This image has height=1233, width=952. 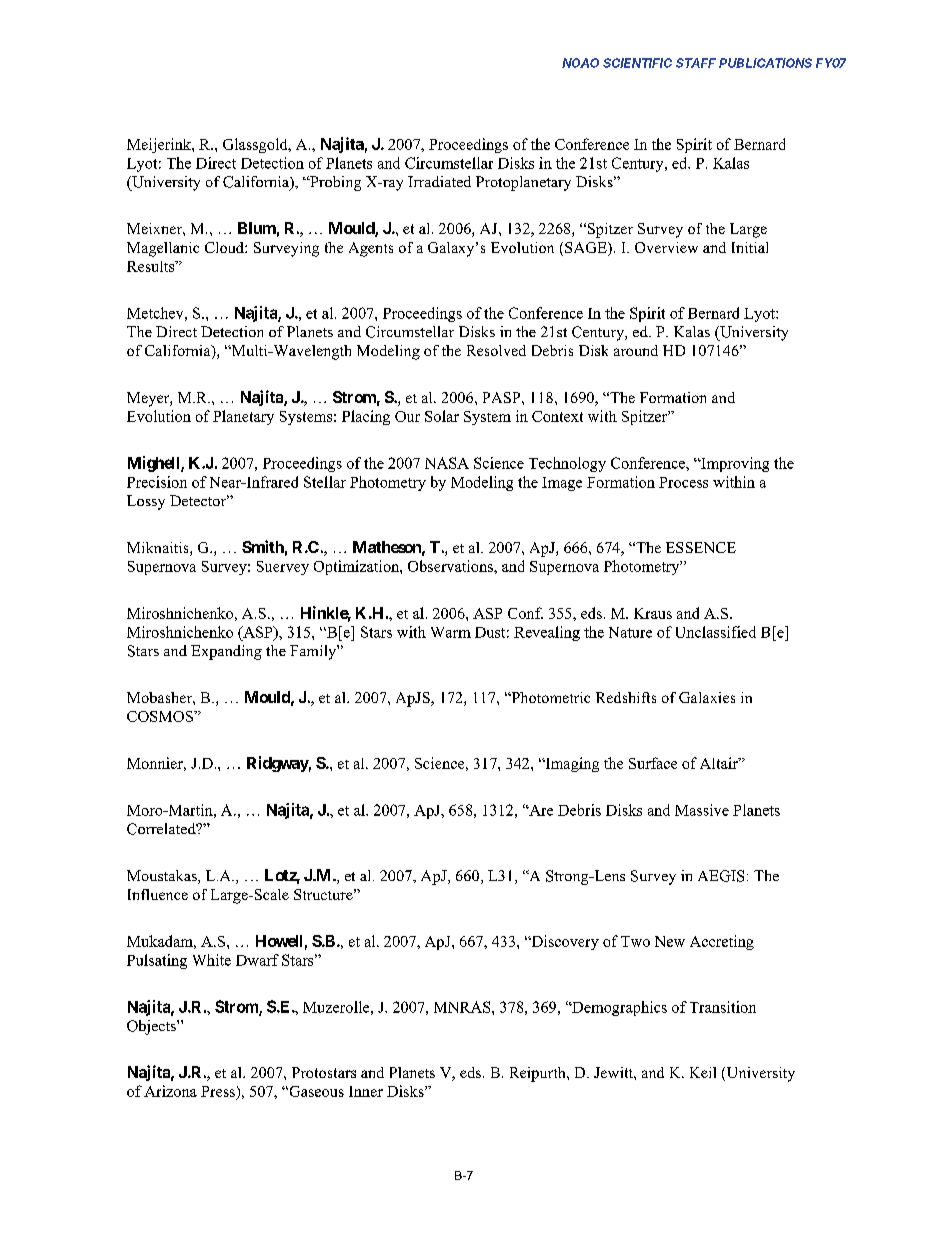 What do you see at coordinates (701, 547) in the image?
I see `ESSENCE` at bounding box center [701, 547].
